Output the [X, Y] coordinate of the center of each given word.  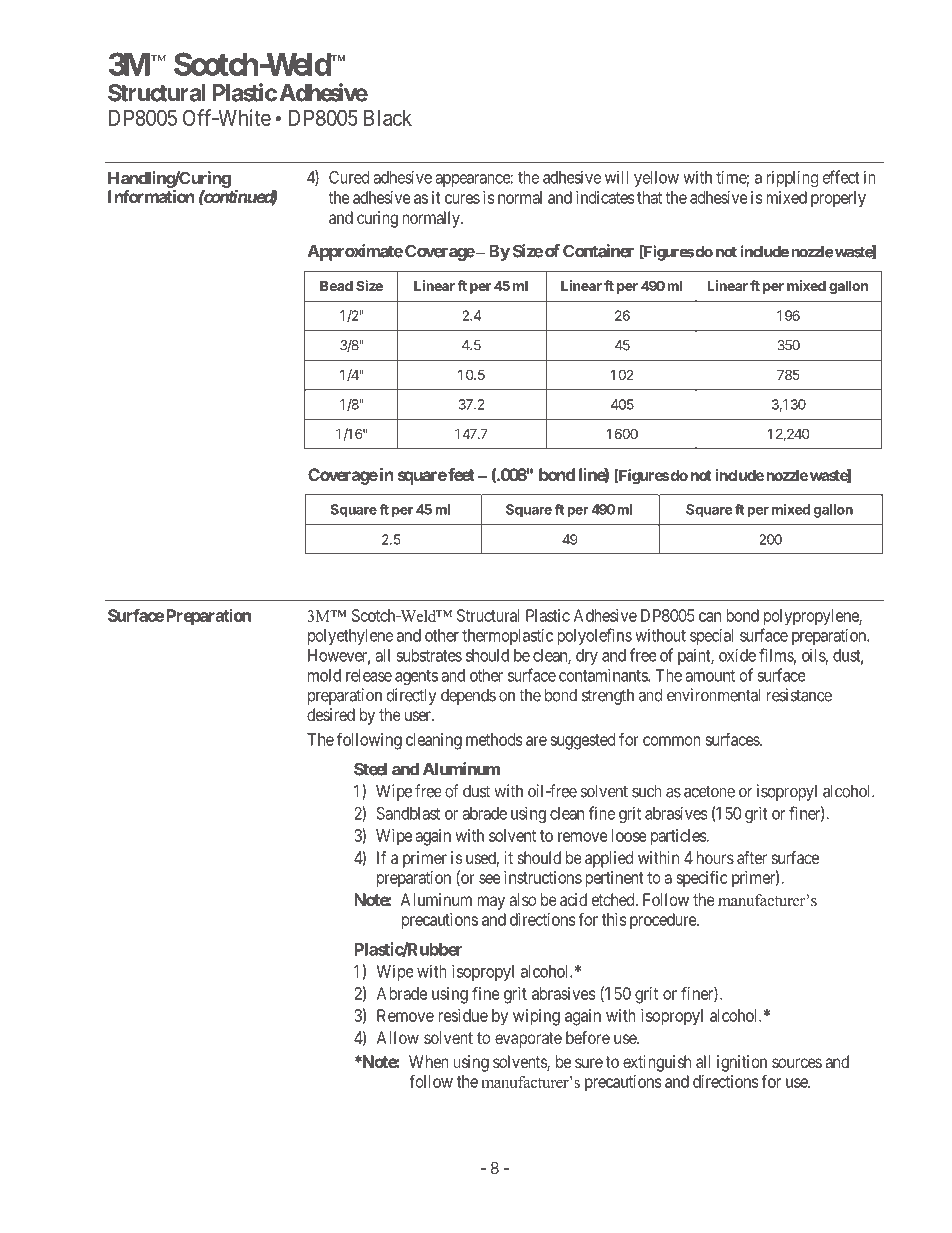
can [710, 617]
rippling [792, 178]
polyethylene [350, 637]
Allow [398, 1037]
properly [838, 199]
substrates [429, 655]
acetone [709, 791]
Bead [336, 286]
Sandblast [408, 813]
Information [151, 196]
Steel [370, 769]
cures [462, 199]
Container [598, 251]
